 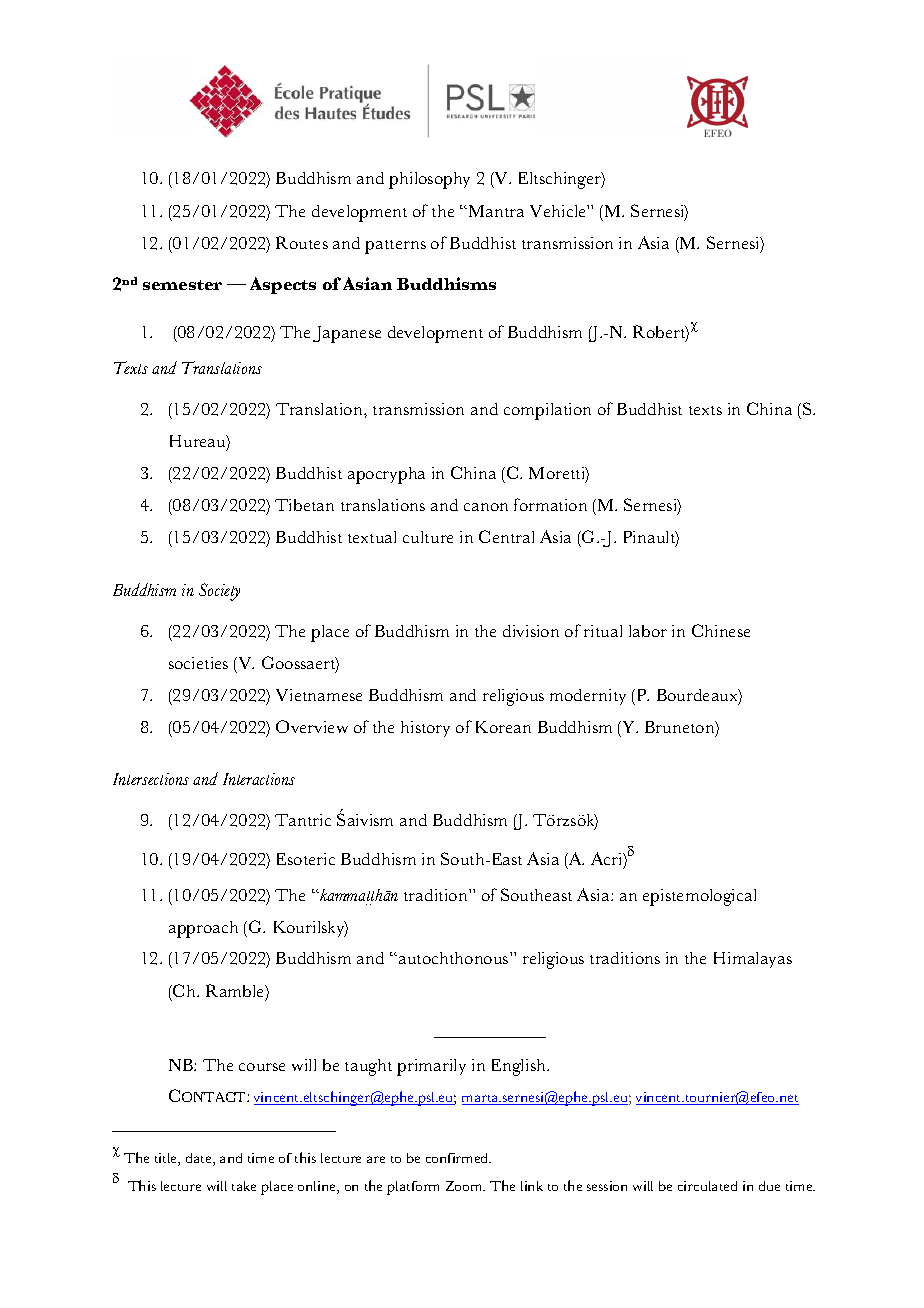 I want to click on circulated, so click(x=707, y=1186).
